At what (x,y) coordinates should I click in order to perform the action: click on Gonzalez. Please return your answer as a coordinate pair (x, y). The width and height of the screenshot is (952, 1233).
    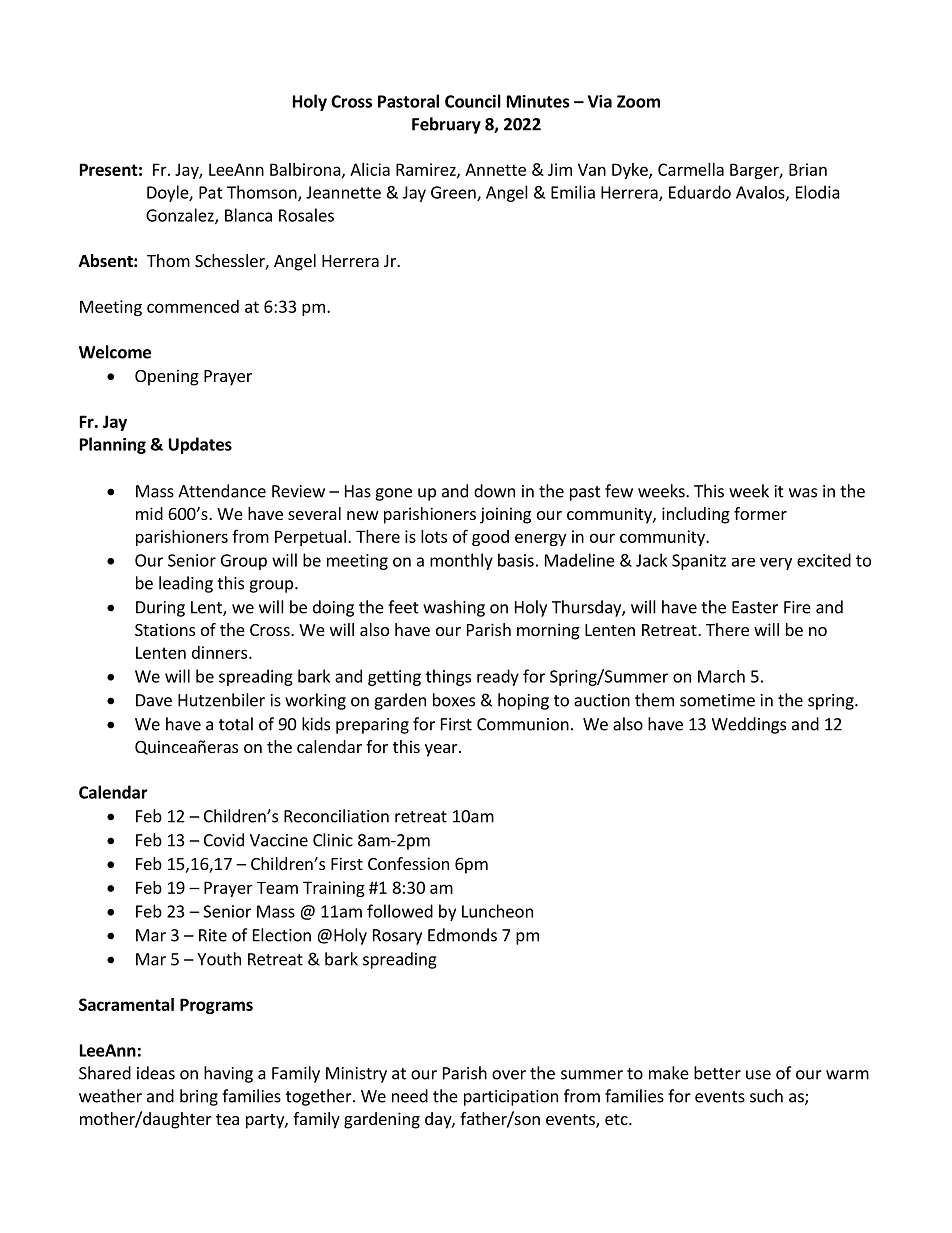
    Looking at the image, I should click on (181, 216).
